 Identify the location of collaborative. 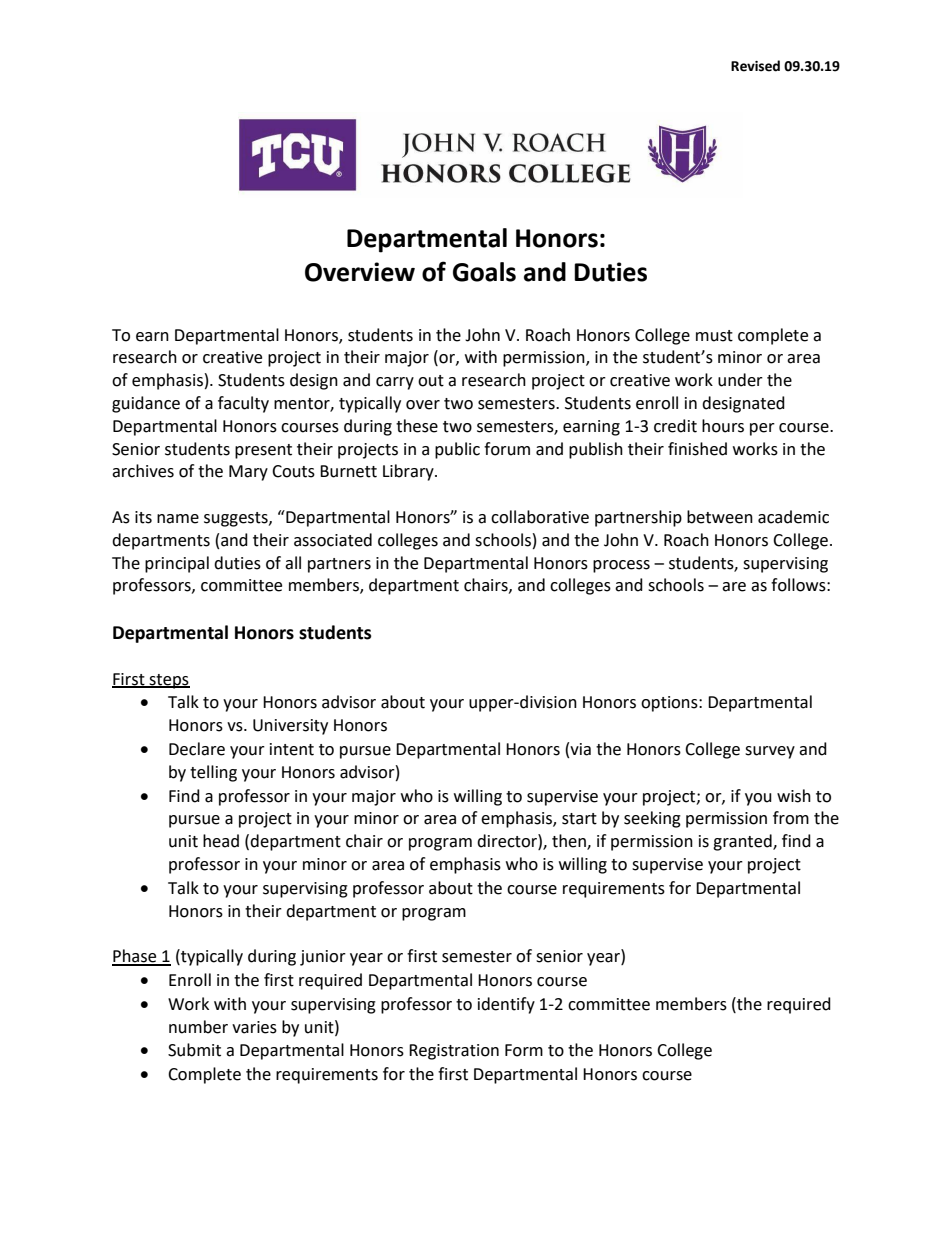
(540, 517).
